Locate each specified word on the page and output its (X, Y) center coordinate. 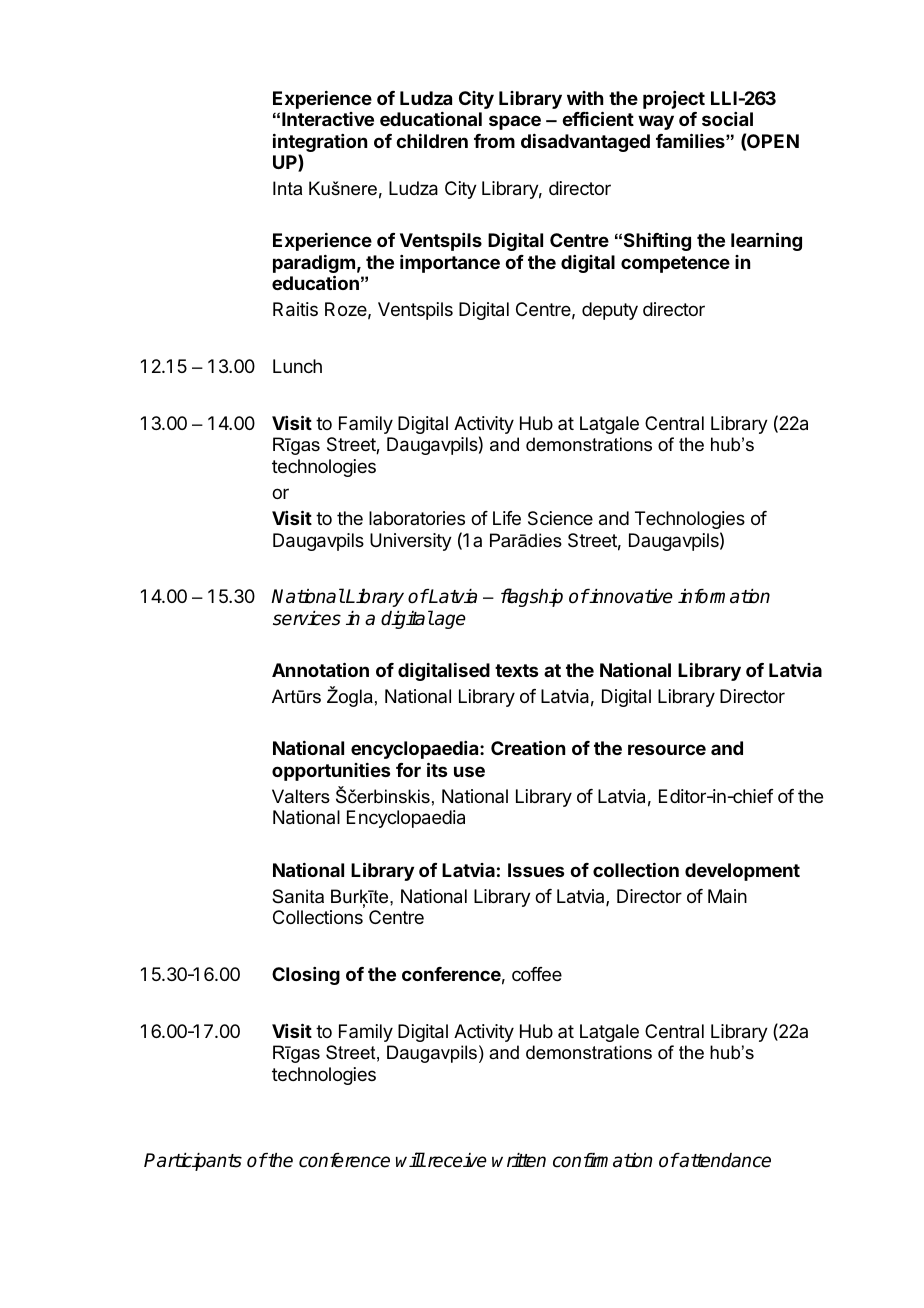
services (307, 618)
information (724, 596)
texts (516, 670)
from (494, 141)
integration (320, 144)
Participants (193, 1162)
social (727, 119)
